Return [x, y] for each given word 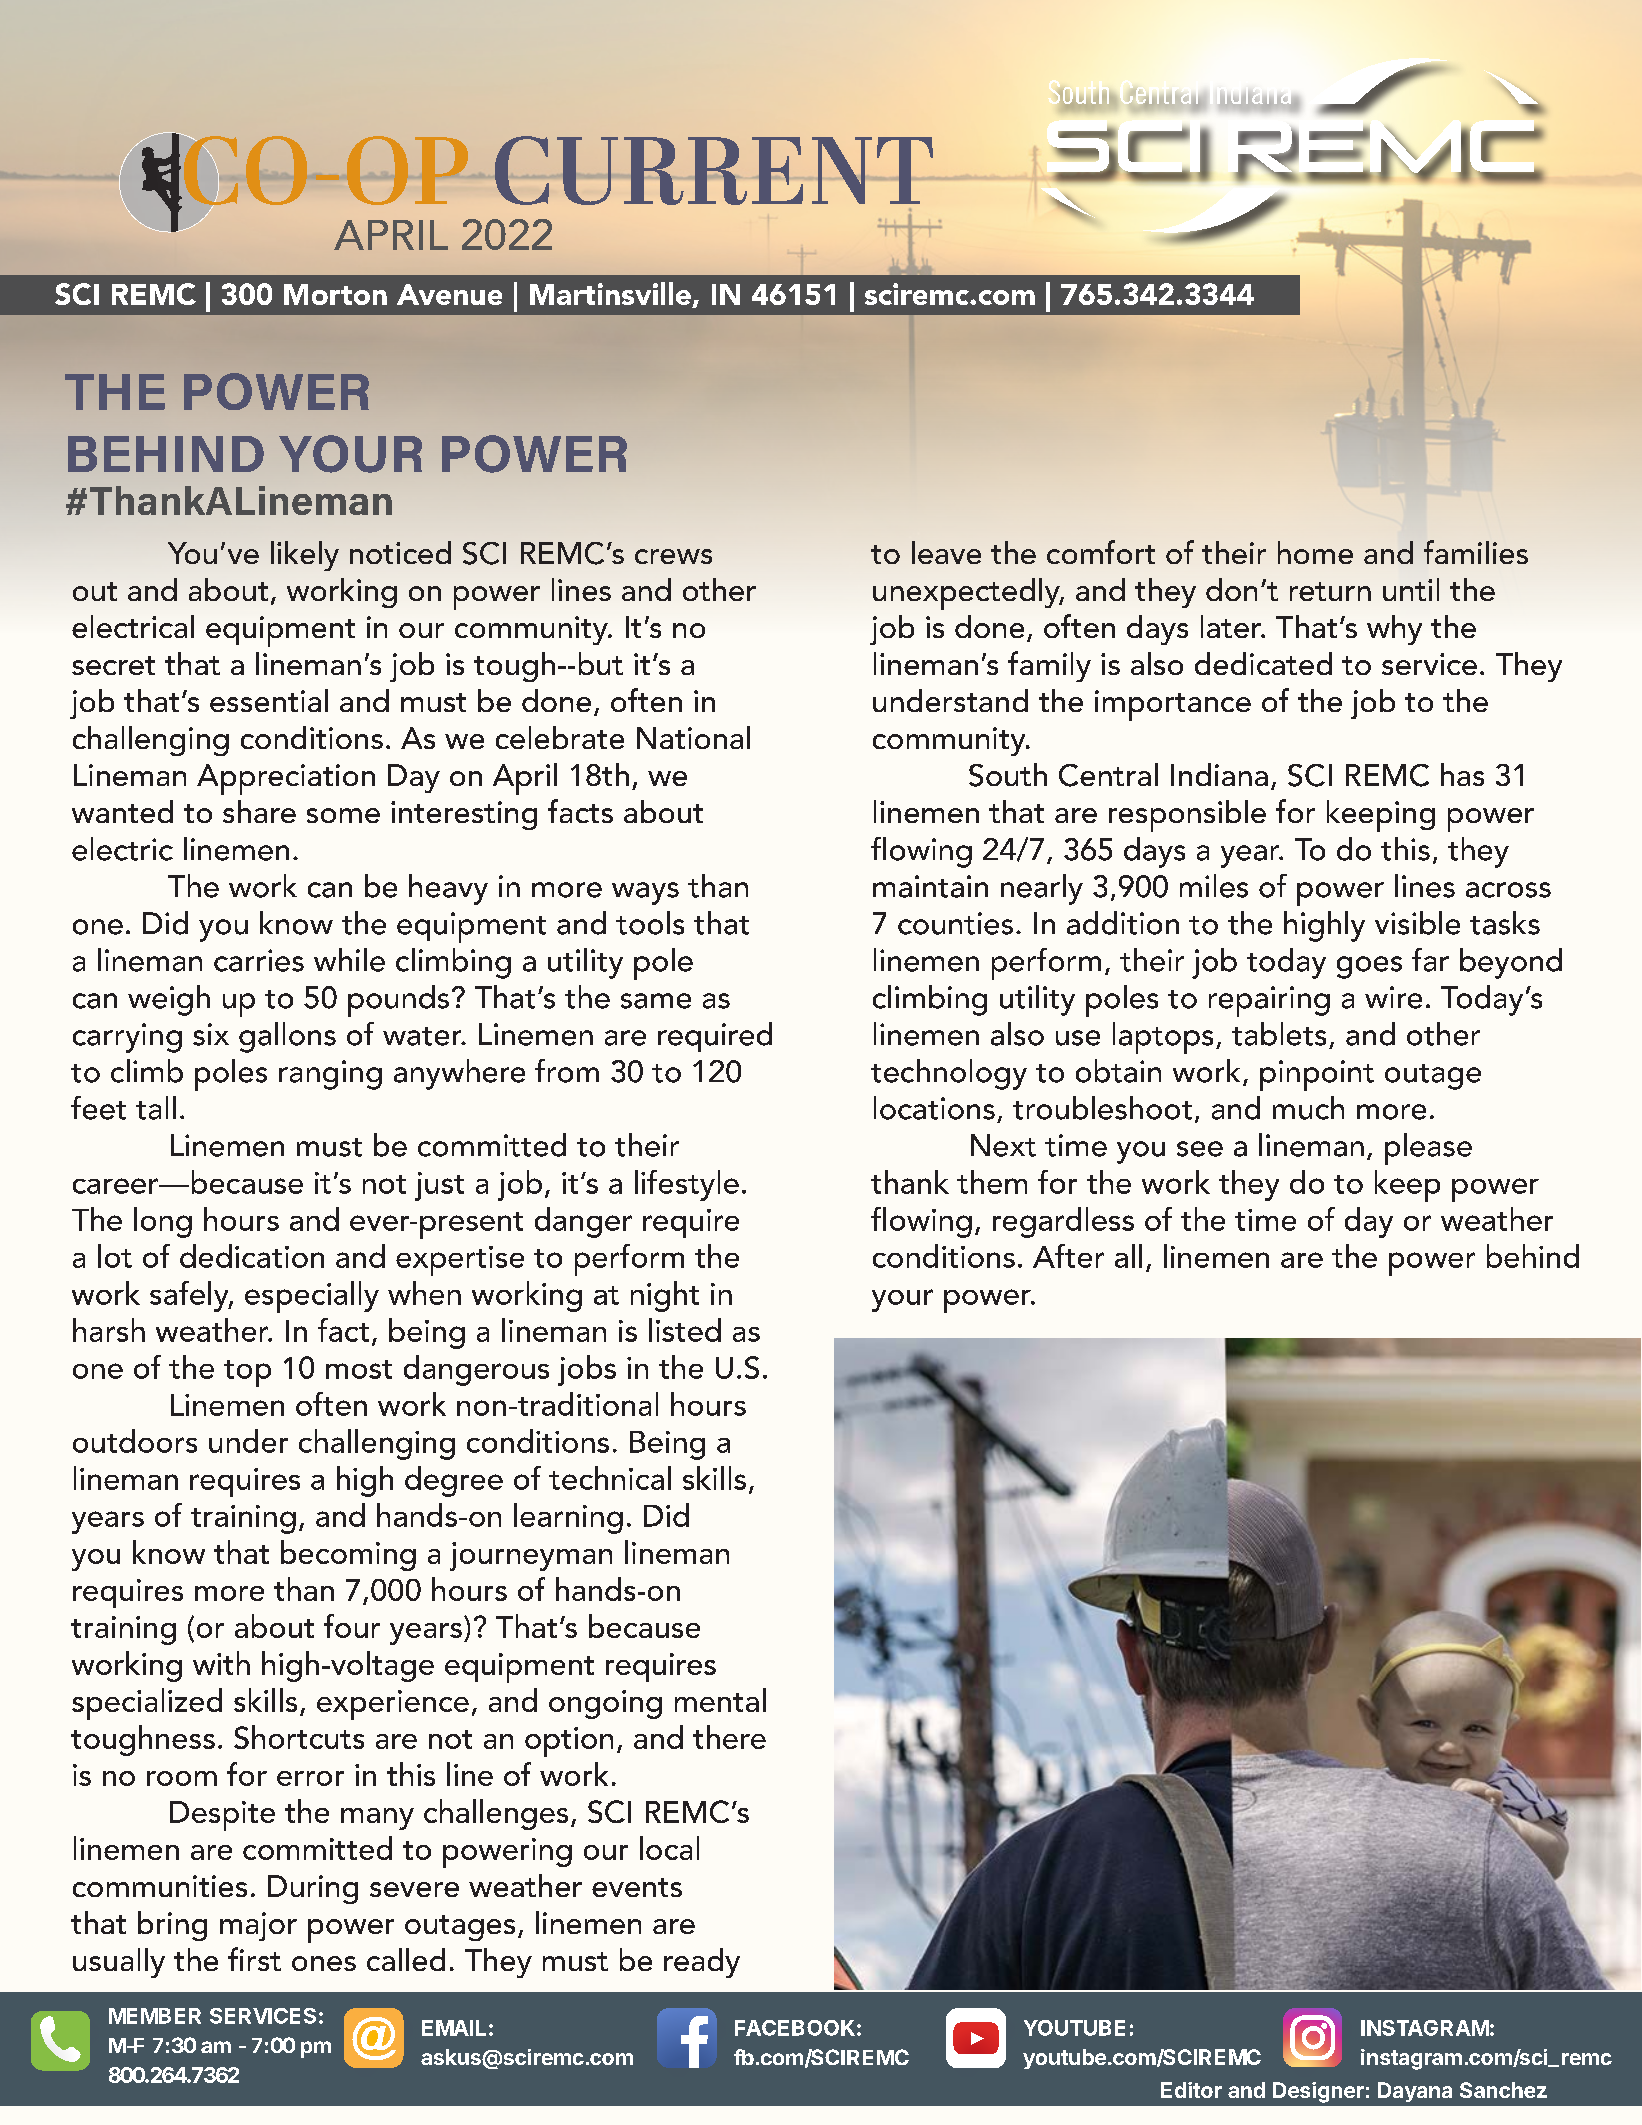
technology [949, 1074]
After [1068, 1256]
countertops [255, 1526]
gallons [287, 1037]
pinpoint [1317, 1075]
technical [610, 1478]
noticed [400, 552]
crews [673, 556]
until [1411, 589]
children [271, 1926]
